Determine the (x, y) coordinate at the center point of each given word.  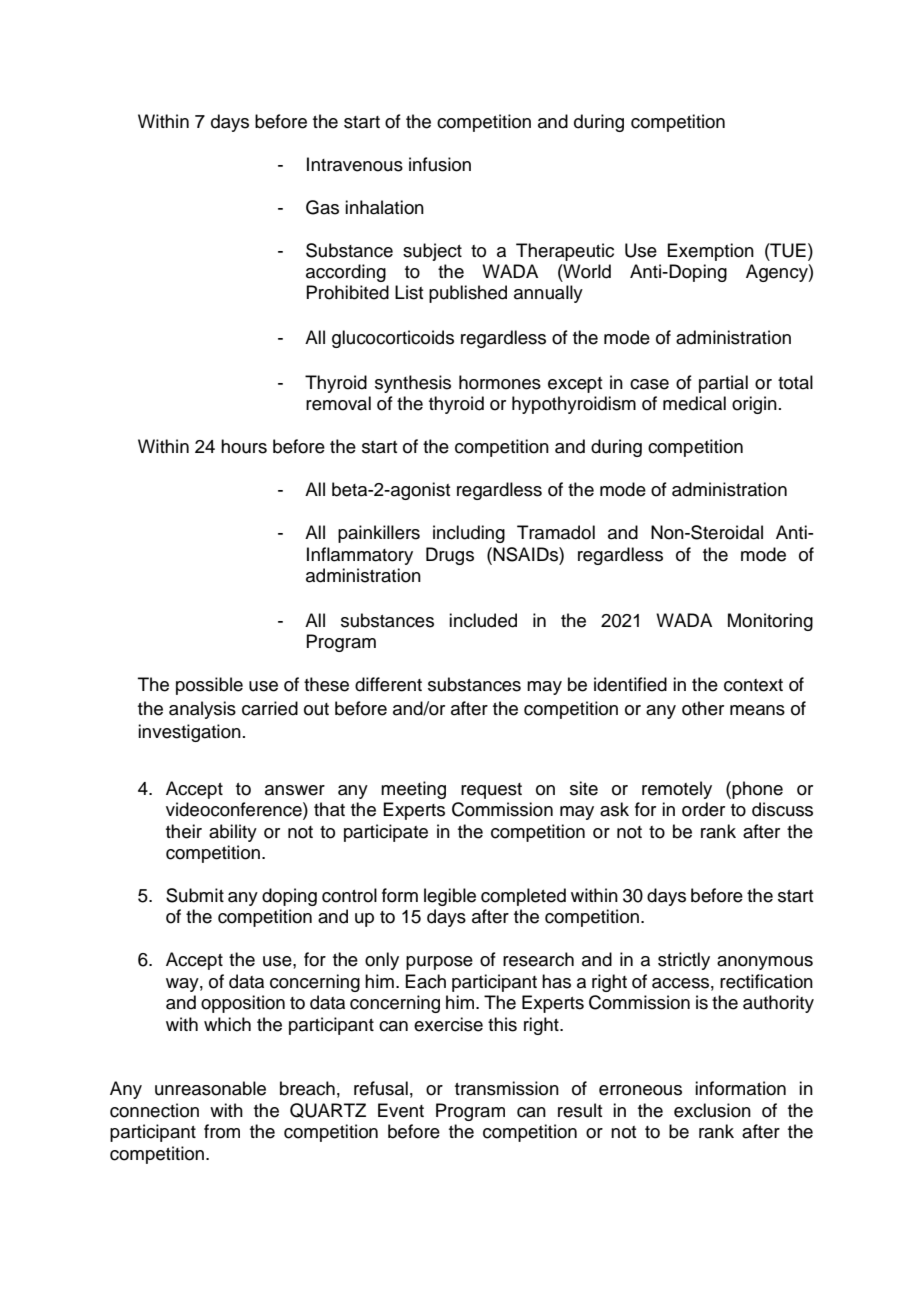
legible (450, 897)
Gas (322, 207)
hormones (500, 382)
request (491, 791)
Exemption (710, 252)
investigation (189, 733)
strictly (684, 961)
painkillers (379, 534)
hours (244, 446)
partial (723, 384)
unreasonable (210, 1088)
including (469, 534)
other (703, 708)
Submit (195, 895)
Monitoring (770, 622)
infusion (440, 164)
